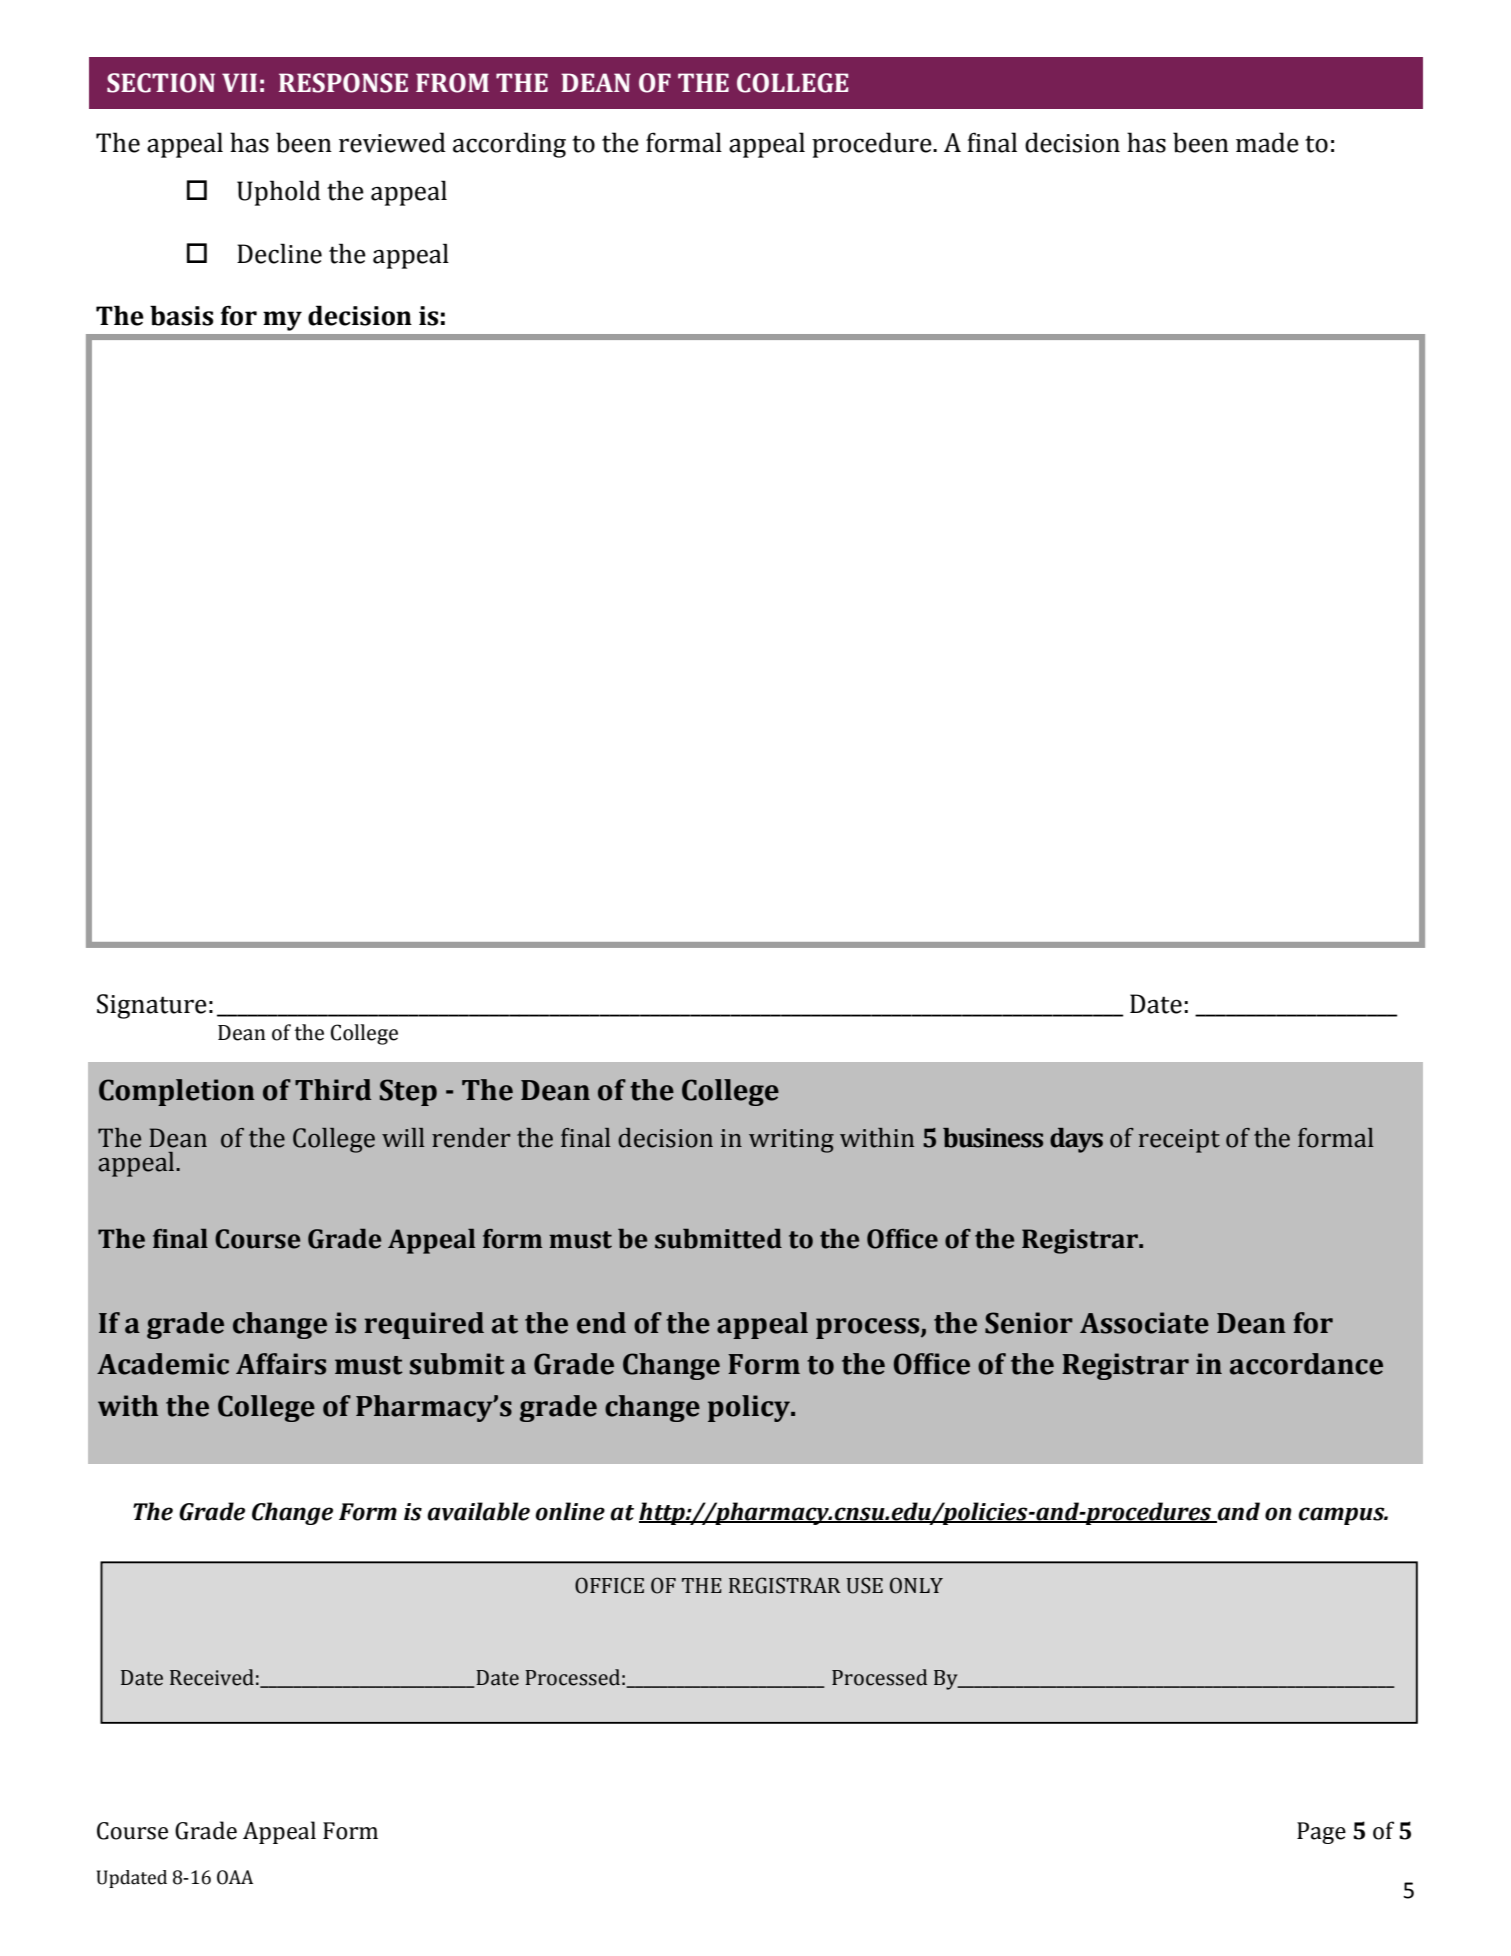 The height and width of the image is (1956, 1511). I want to click on Third, so click(333, 1090).
